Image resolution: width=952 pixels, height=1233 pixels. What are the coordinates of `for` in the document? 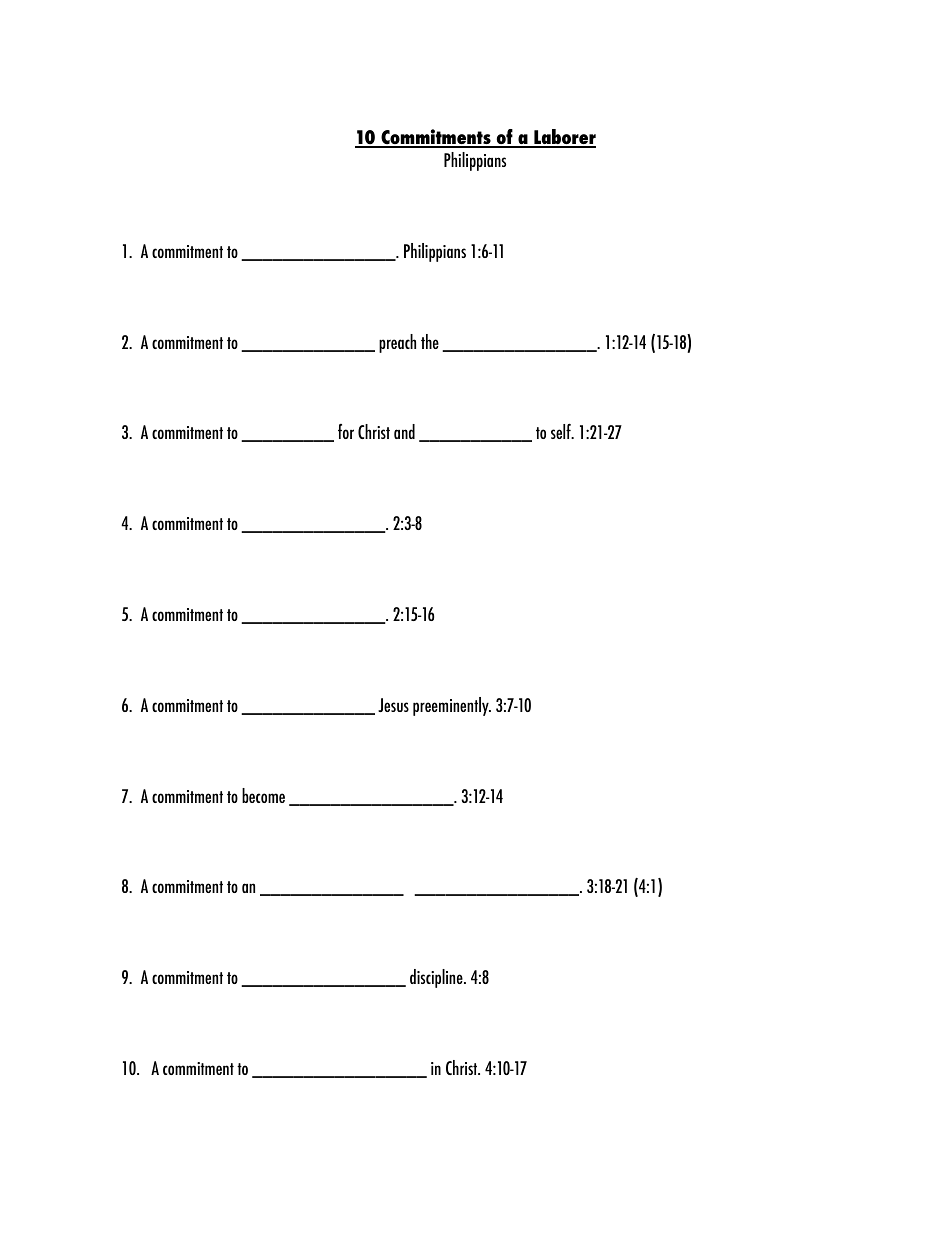 It's located at (346, 431).
